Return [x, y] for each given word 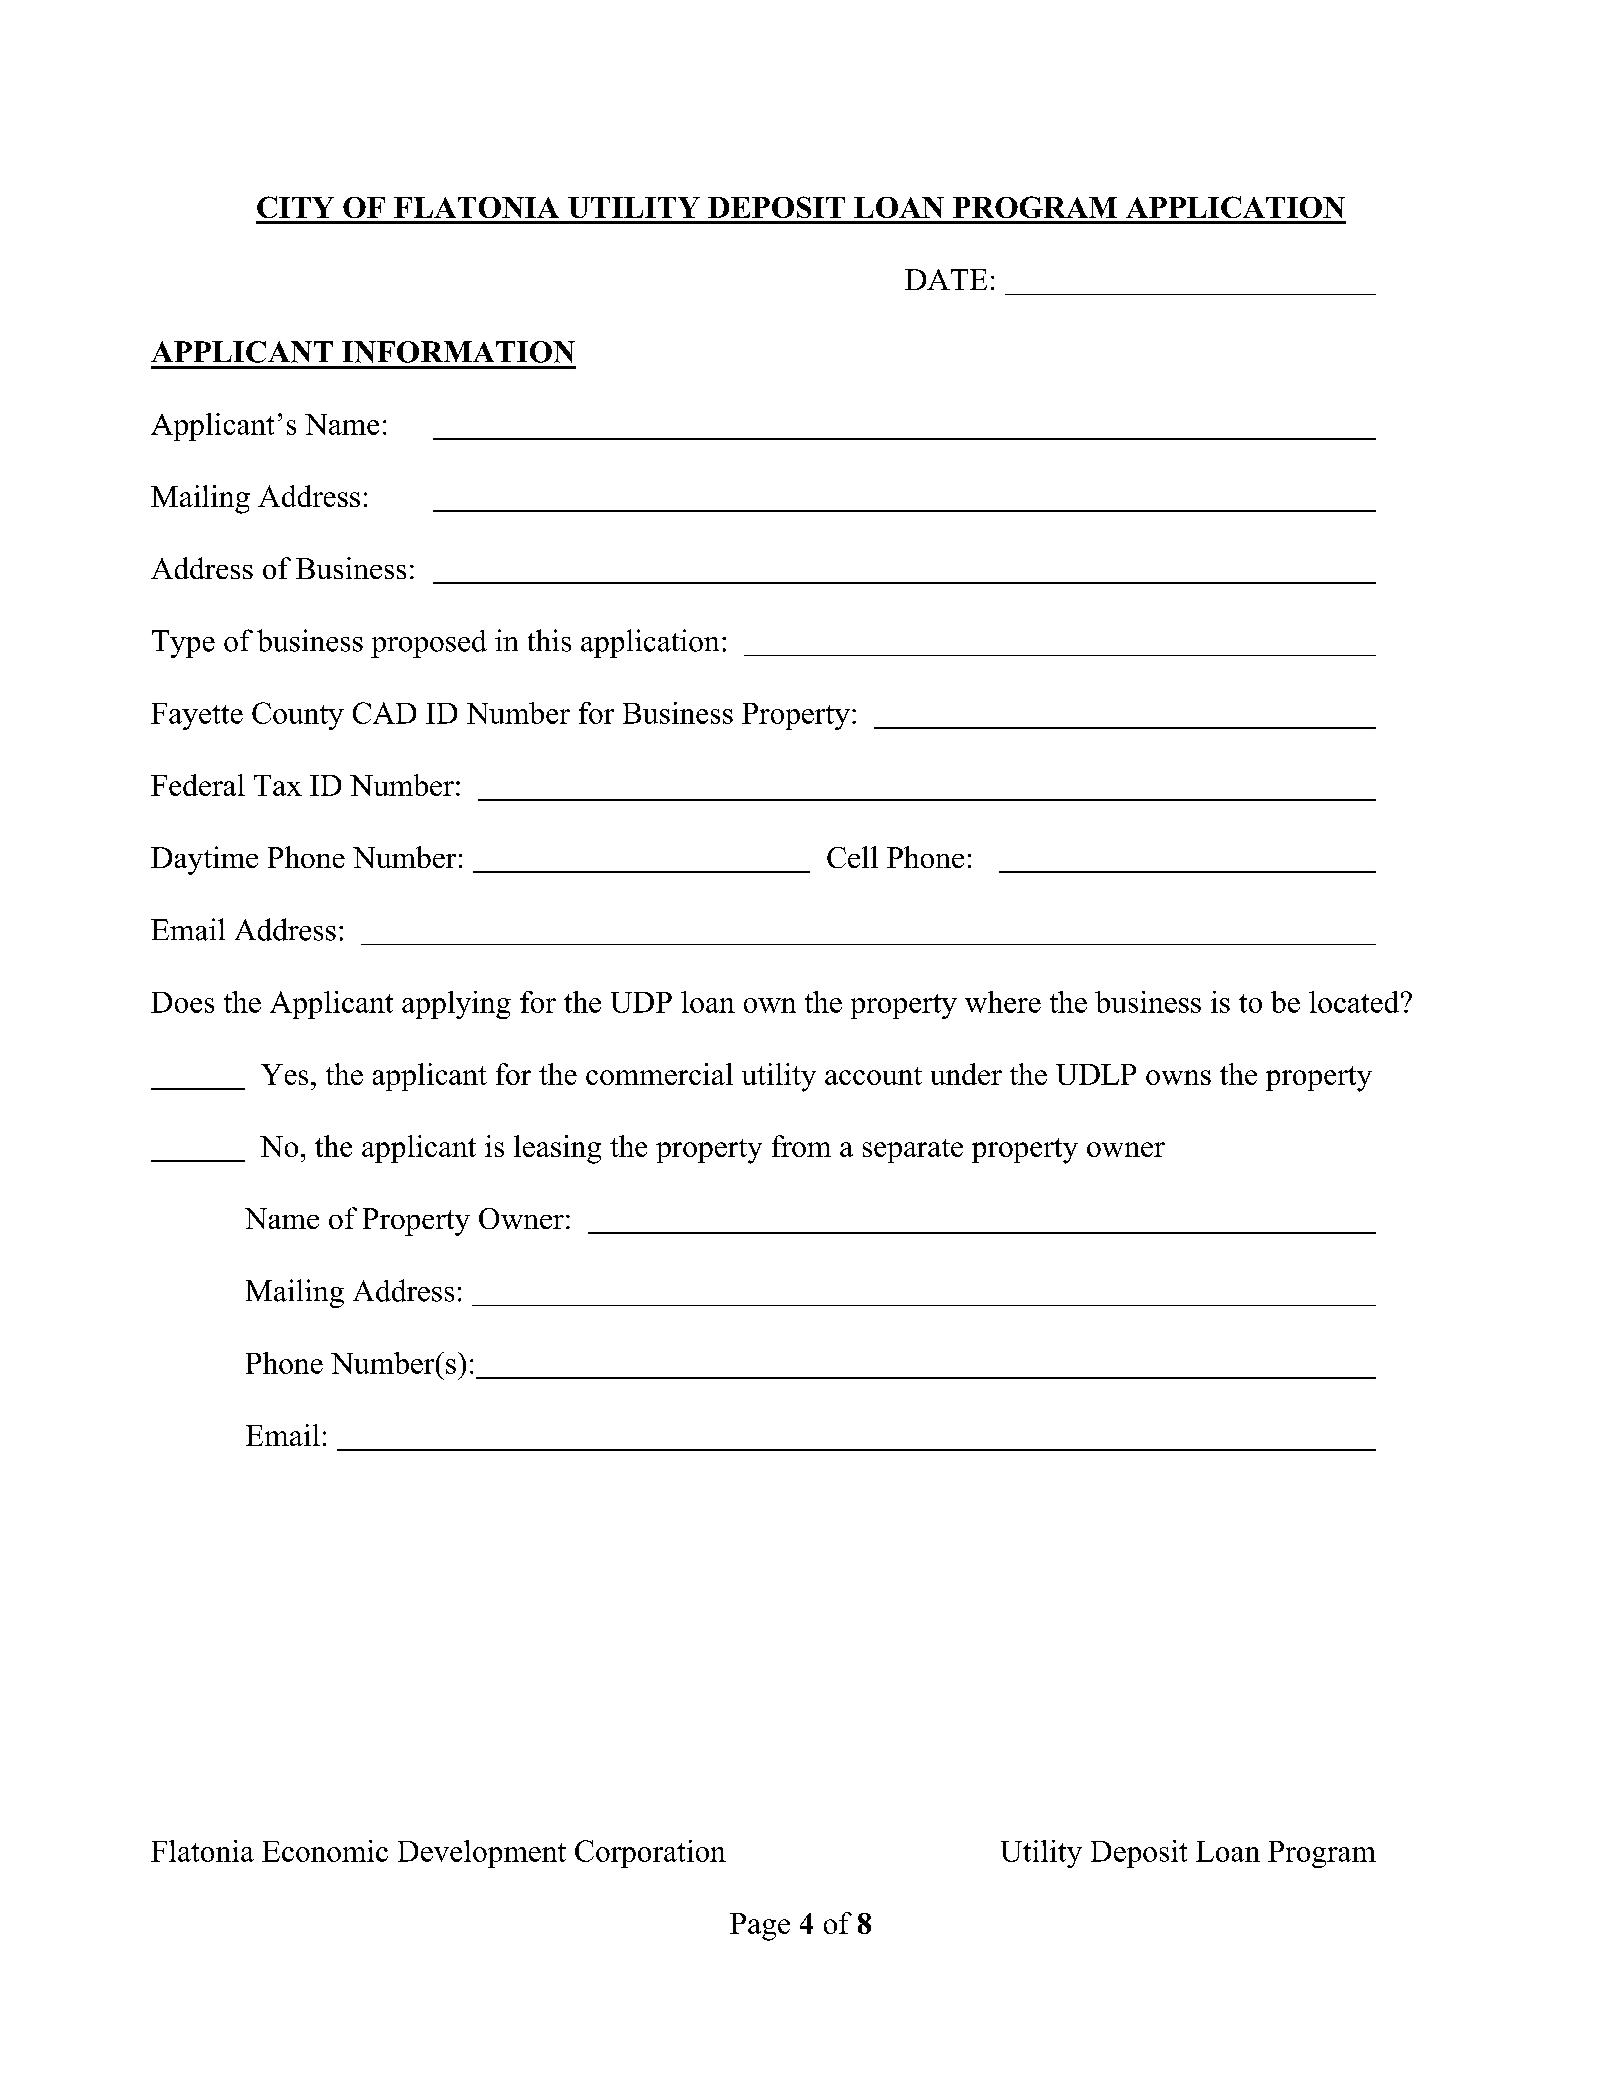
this [549, 640]
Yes [284, 1074]
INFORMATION [458, 352]
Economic [325, 1851]
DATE [946, 279]
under [966, 1074]
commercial [659, 1074]
